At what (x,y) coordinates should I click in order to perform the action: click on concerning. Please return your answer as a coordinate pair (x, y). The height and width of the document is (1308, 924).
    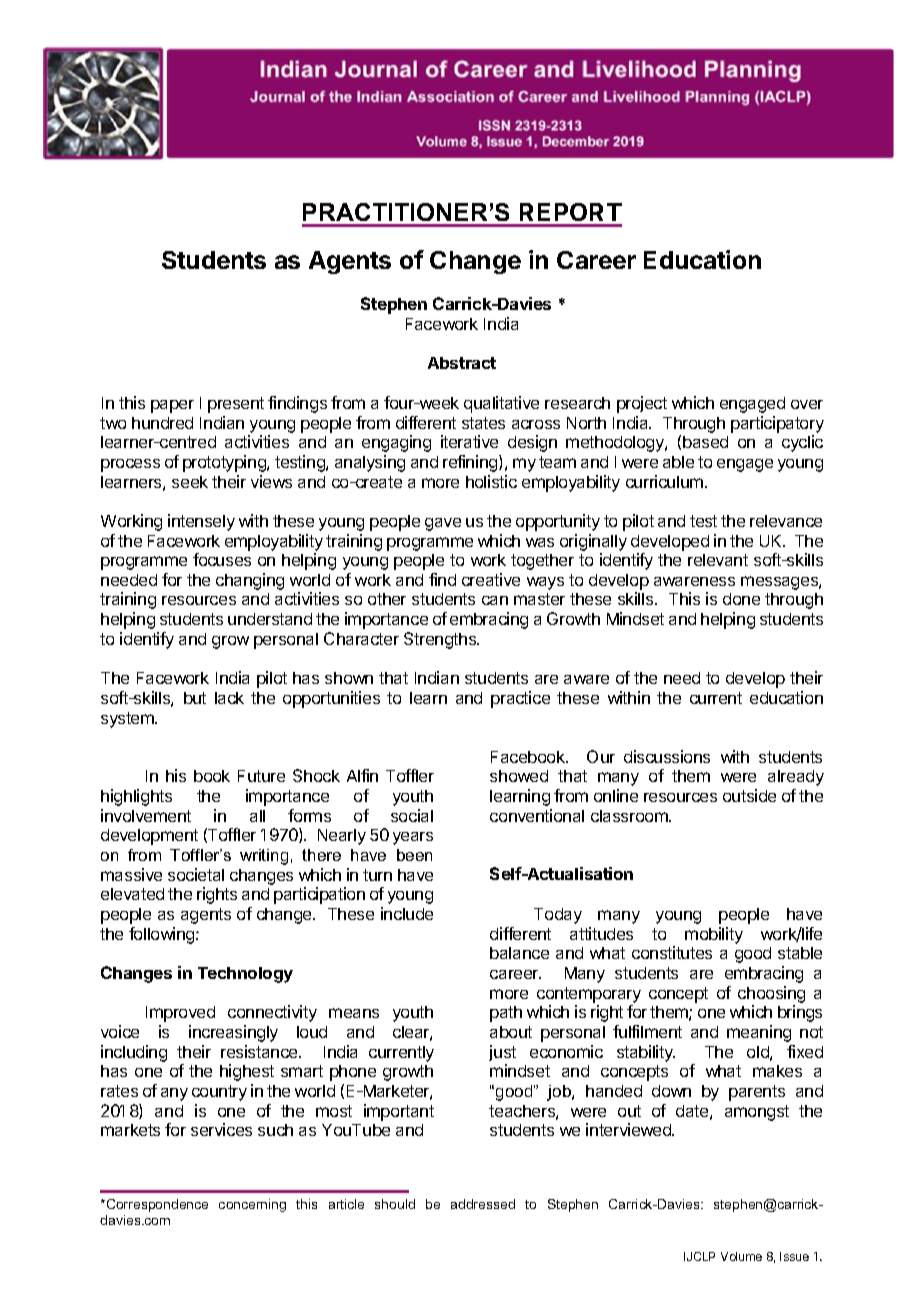
    Looking at the image, I should click on (252, 1205).
